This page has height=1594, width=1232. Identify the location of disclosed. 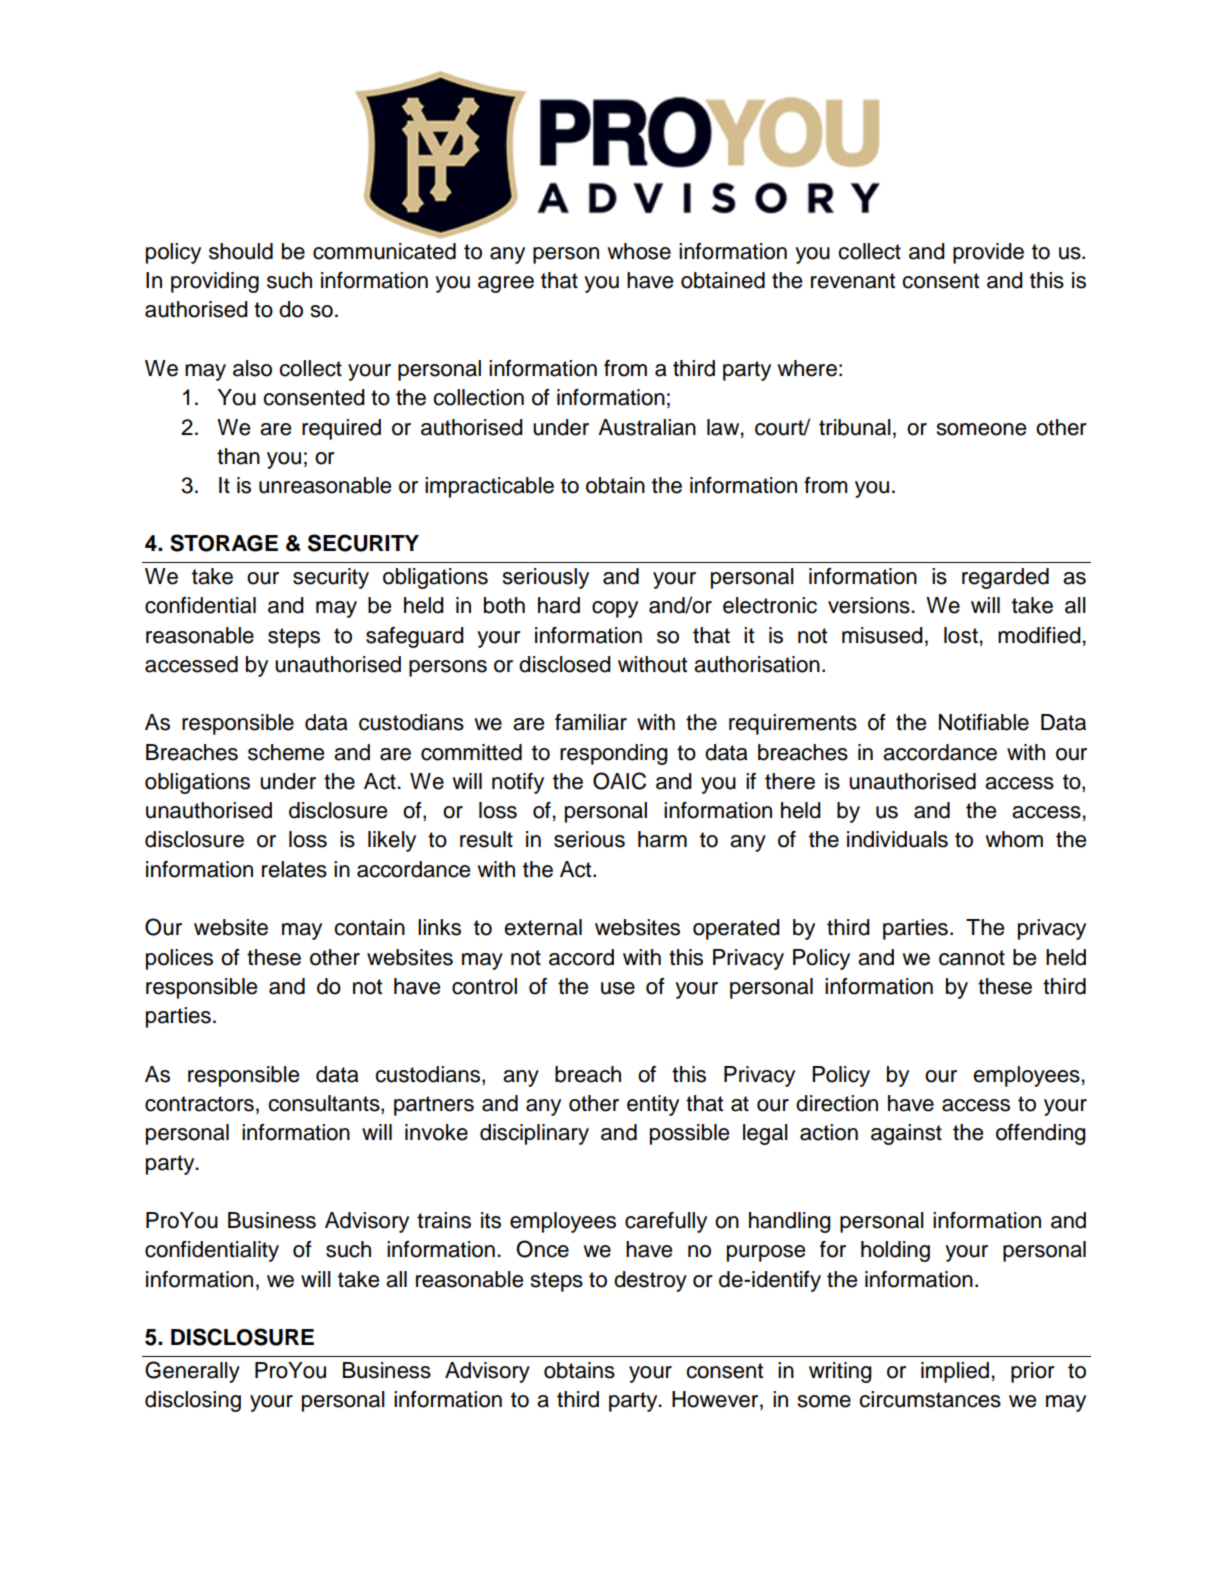
(565, 664).
